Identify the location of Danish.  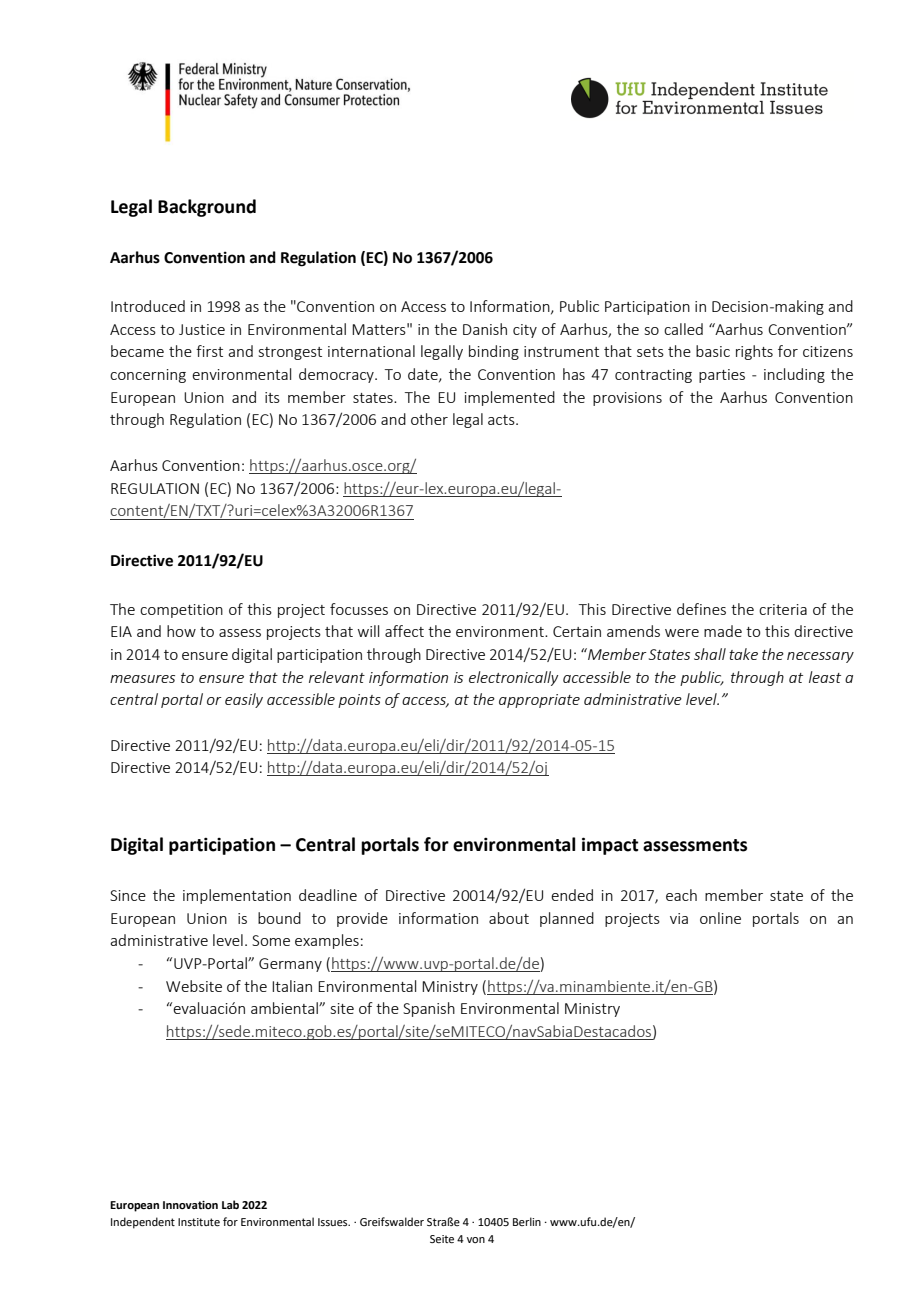
(485, 329).
